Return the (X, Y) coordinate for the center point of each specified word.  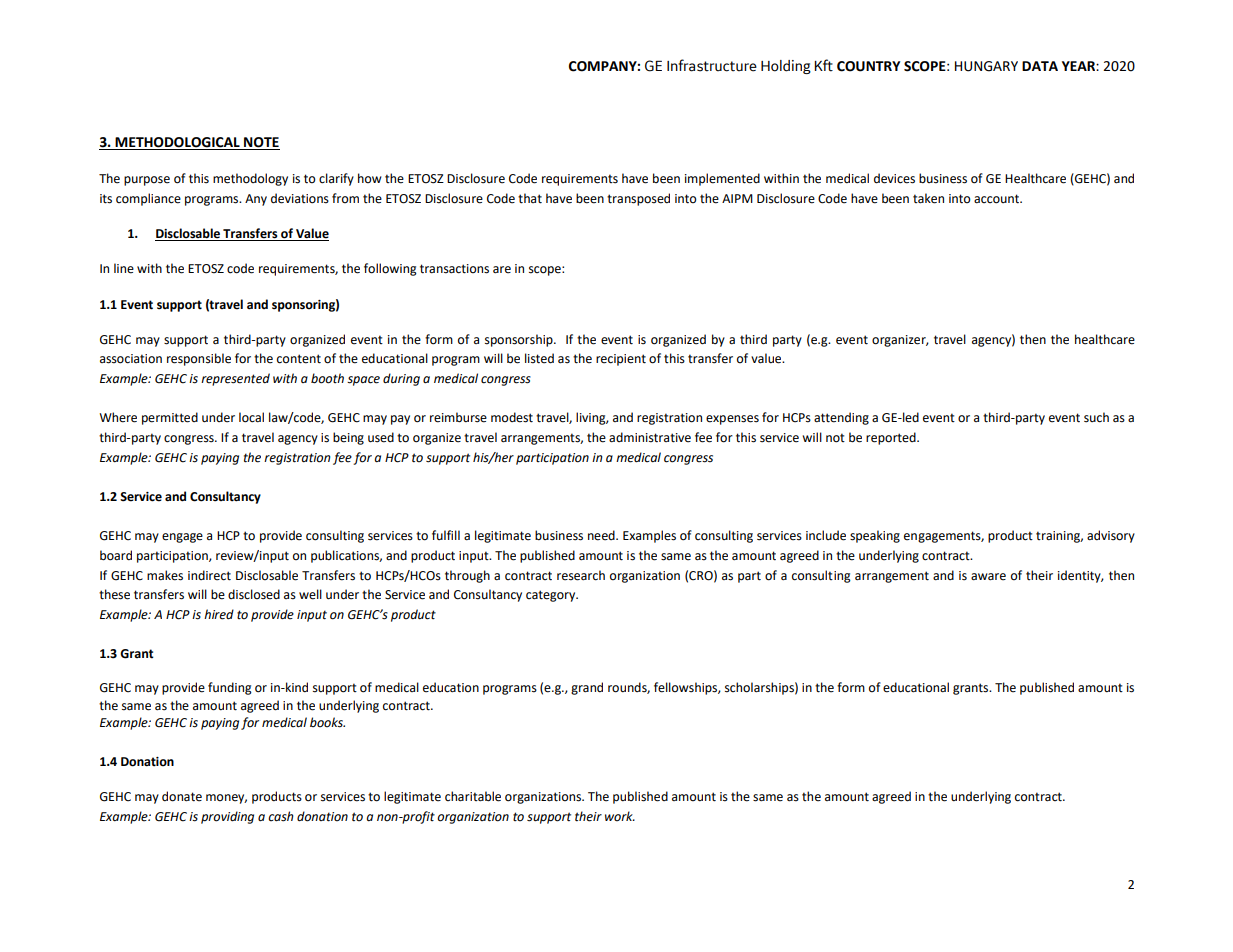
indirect (209, 575)
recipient (621, 360)
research (581, 575)
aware (988, 577)
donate (182, 796)
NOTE (261, 143)
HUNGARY (986, 66)
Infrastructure (712, 65)
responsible (199, 359)
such (1096, 417)
